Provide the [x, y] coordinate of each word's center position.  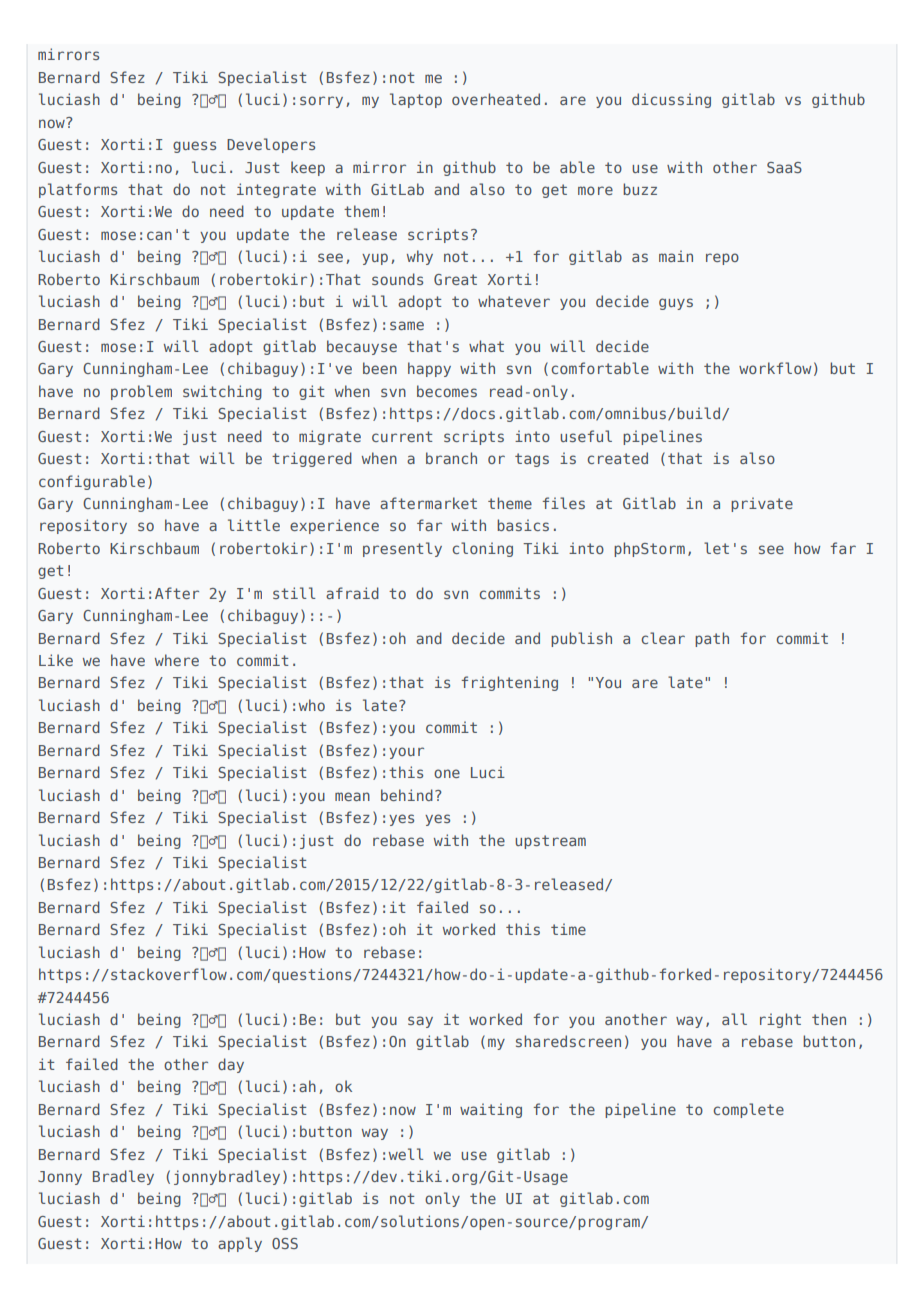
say [420, 1022]
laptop [416, 100]
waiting [491, 1110]
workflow [775, 368]
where [177, 660]
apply [240, 1244]
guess [194, 147]
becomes [447, 391]
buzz [640, 189]
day [231, 1065]
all [734, 1019]
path [712, 639]
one [447, 773]
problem [141, 392]
